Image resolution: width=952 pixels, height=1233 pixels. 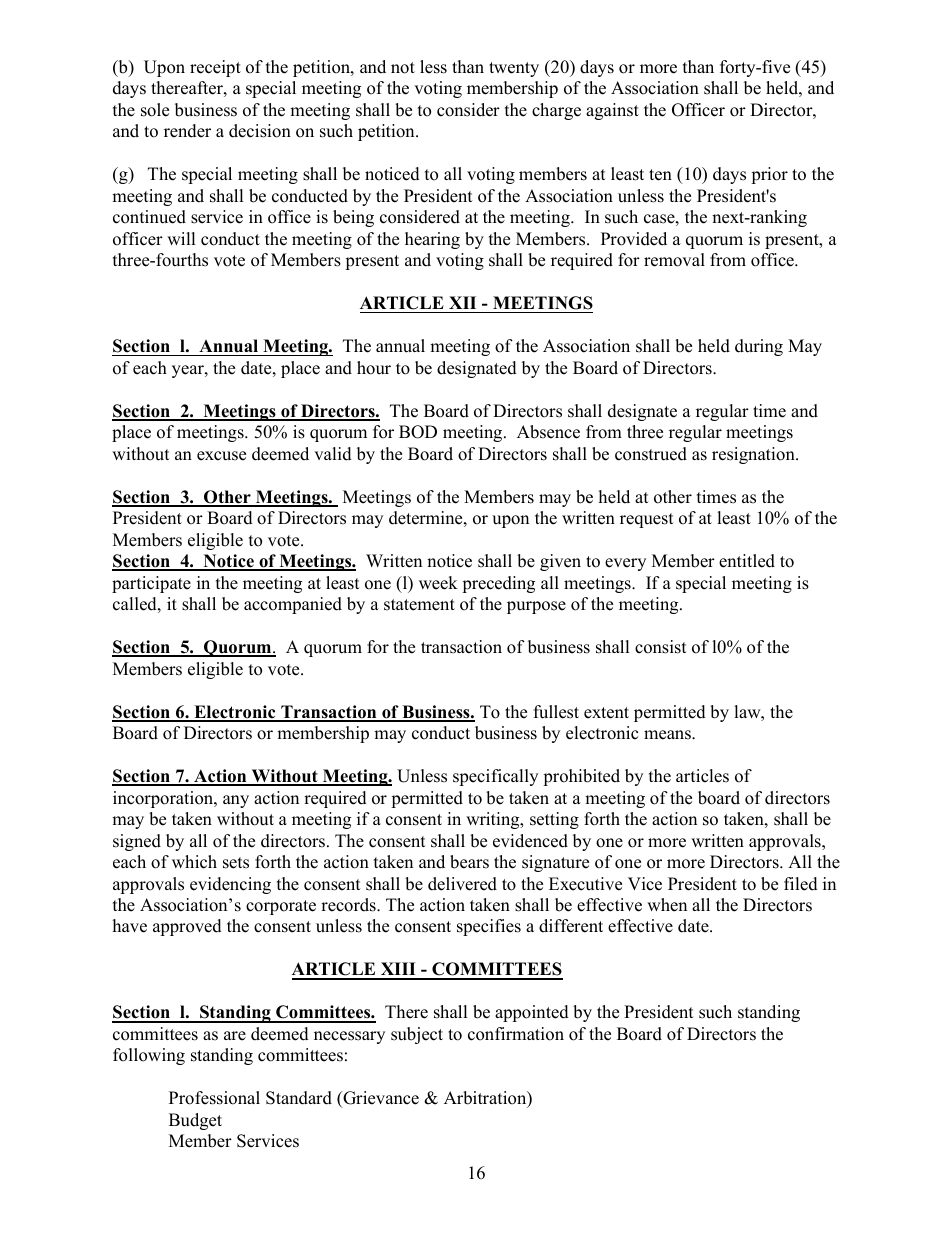 What do you see at coordinates (769, 175) in the screenshot?
I see `prior` at bounding box center [769, 175].
